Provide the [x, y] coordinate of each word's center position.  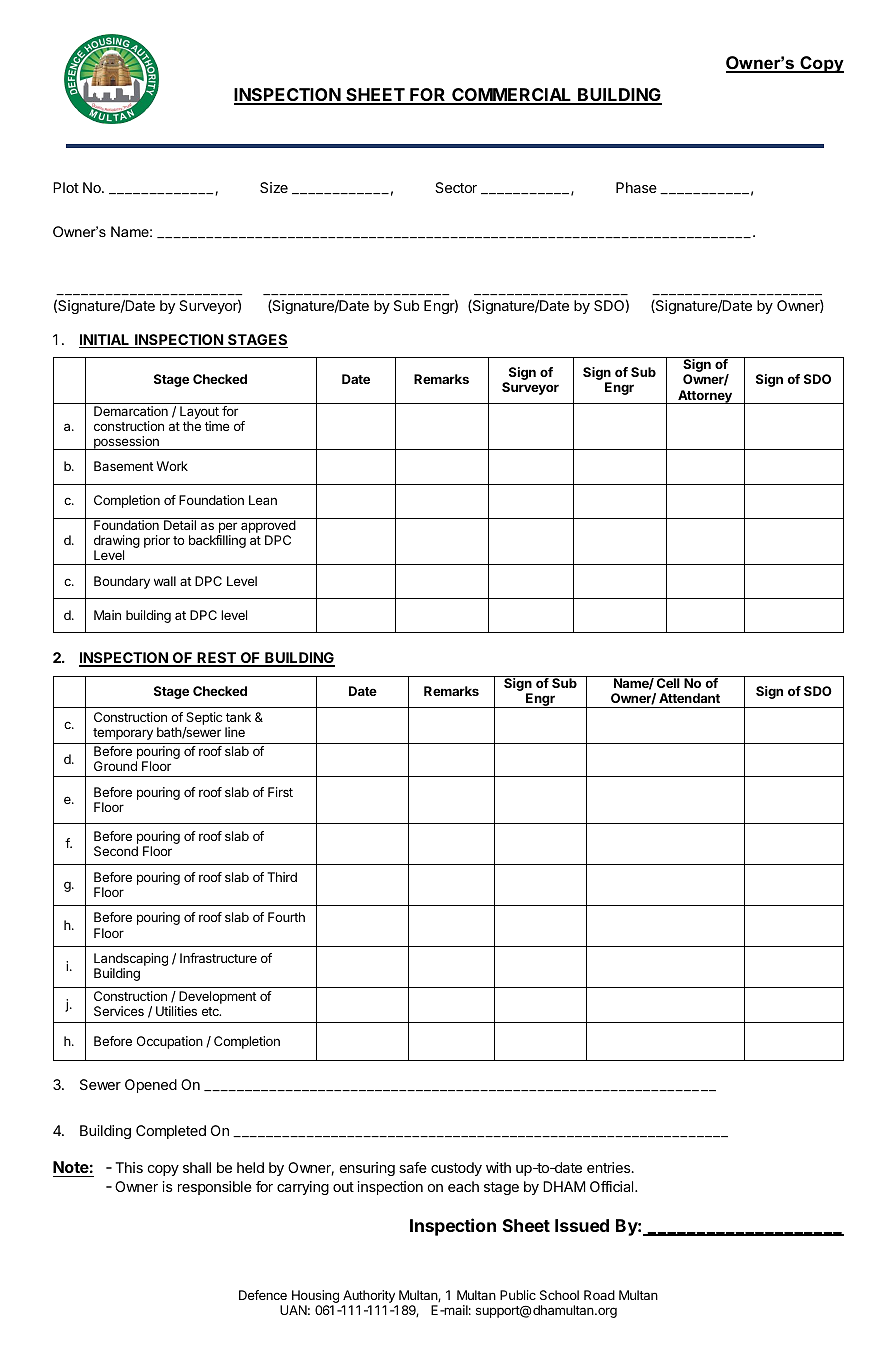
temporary [123, 734]
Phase [636, 187]
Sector [456, 187]
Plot [66, 187]
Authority [370, 1298]
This [129, 1167]
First [280, 792]
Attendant [689, 698]
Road [599, 1295]
